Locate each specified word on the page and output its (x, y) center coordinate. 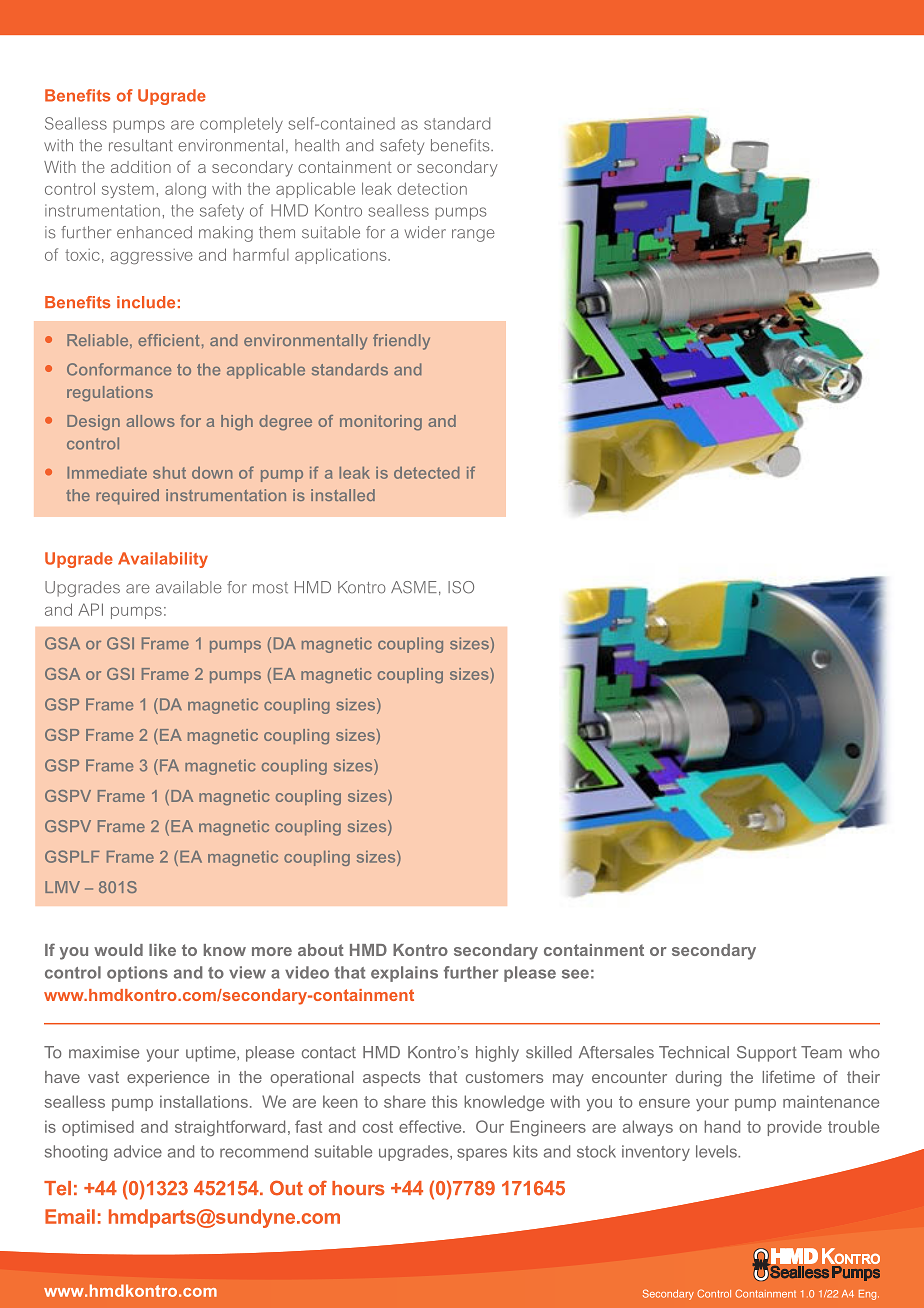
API (90, 609)
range (473, 235)
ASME (414, 587)
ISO (461, 587)
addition (141, 167)
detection (432, 188)
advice (138, 1151)
